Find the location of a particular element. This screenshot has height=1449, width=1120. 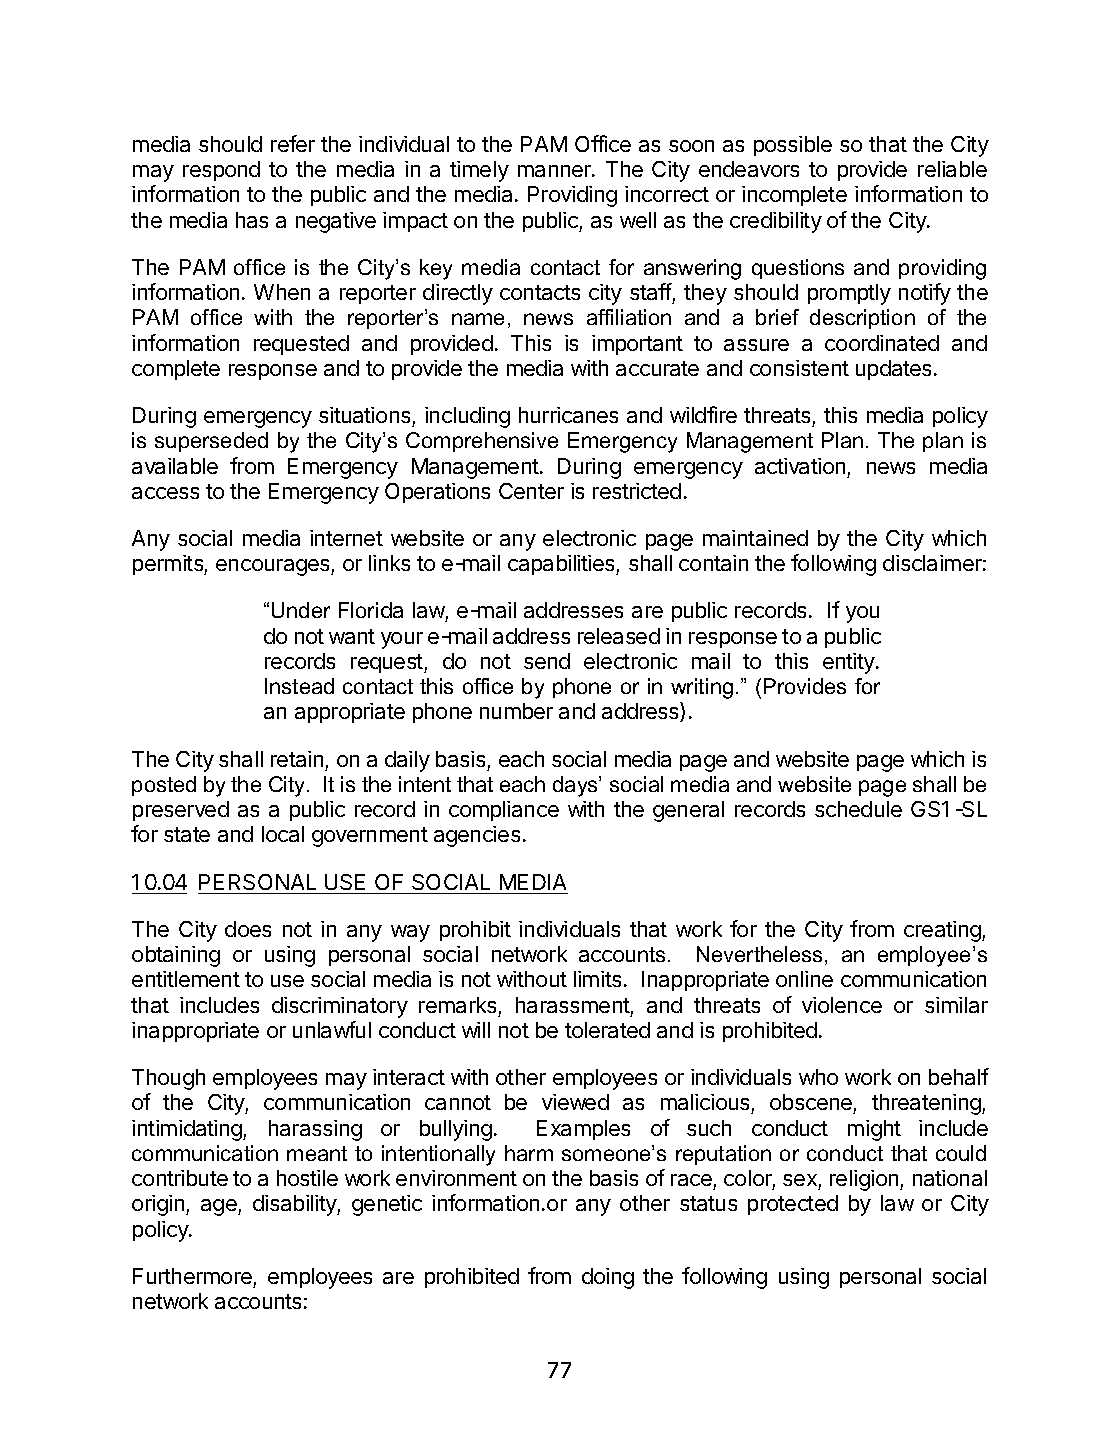

limits is located at coordinates (597, 979).
